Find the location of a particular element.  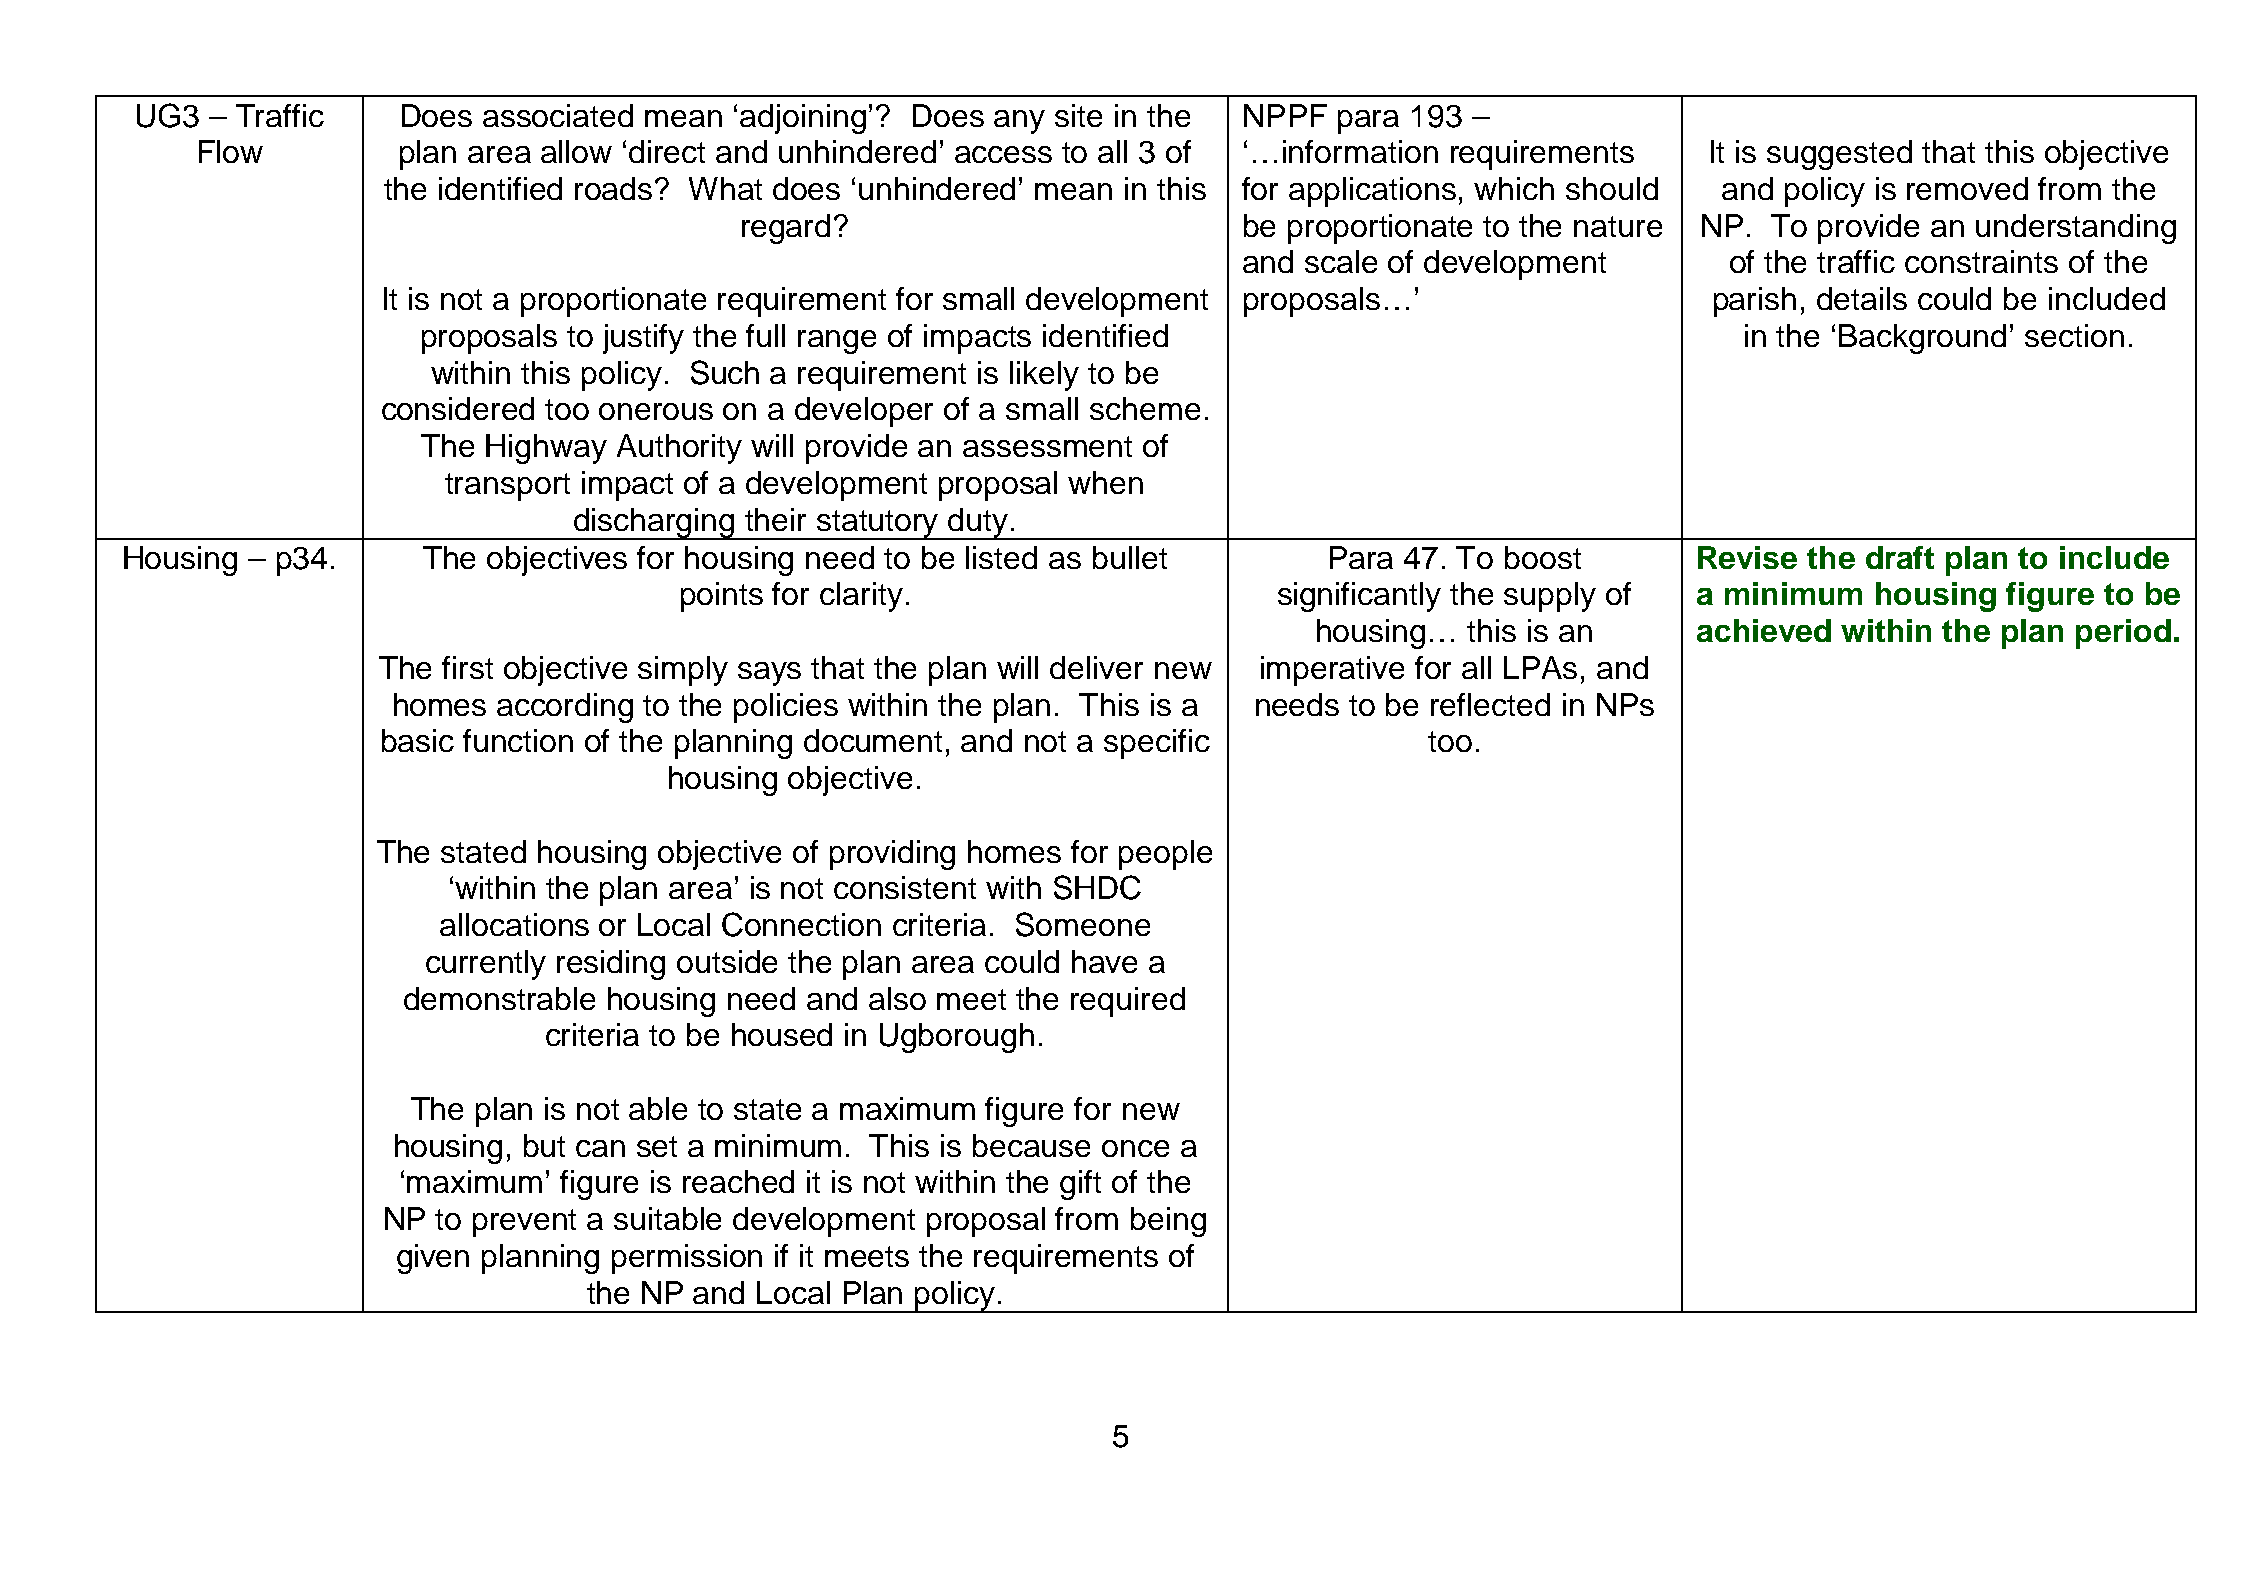

Background is located at coordinates (1922, 339).
